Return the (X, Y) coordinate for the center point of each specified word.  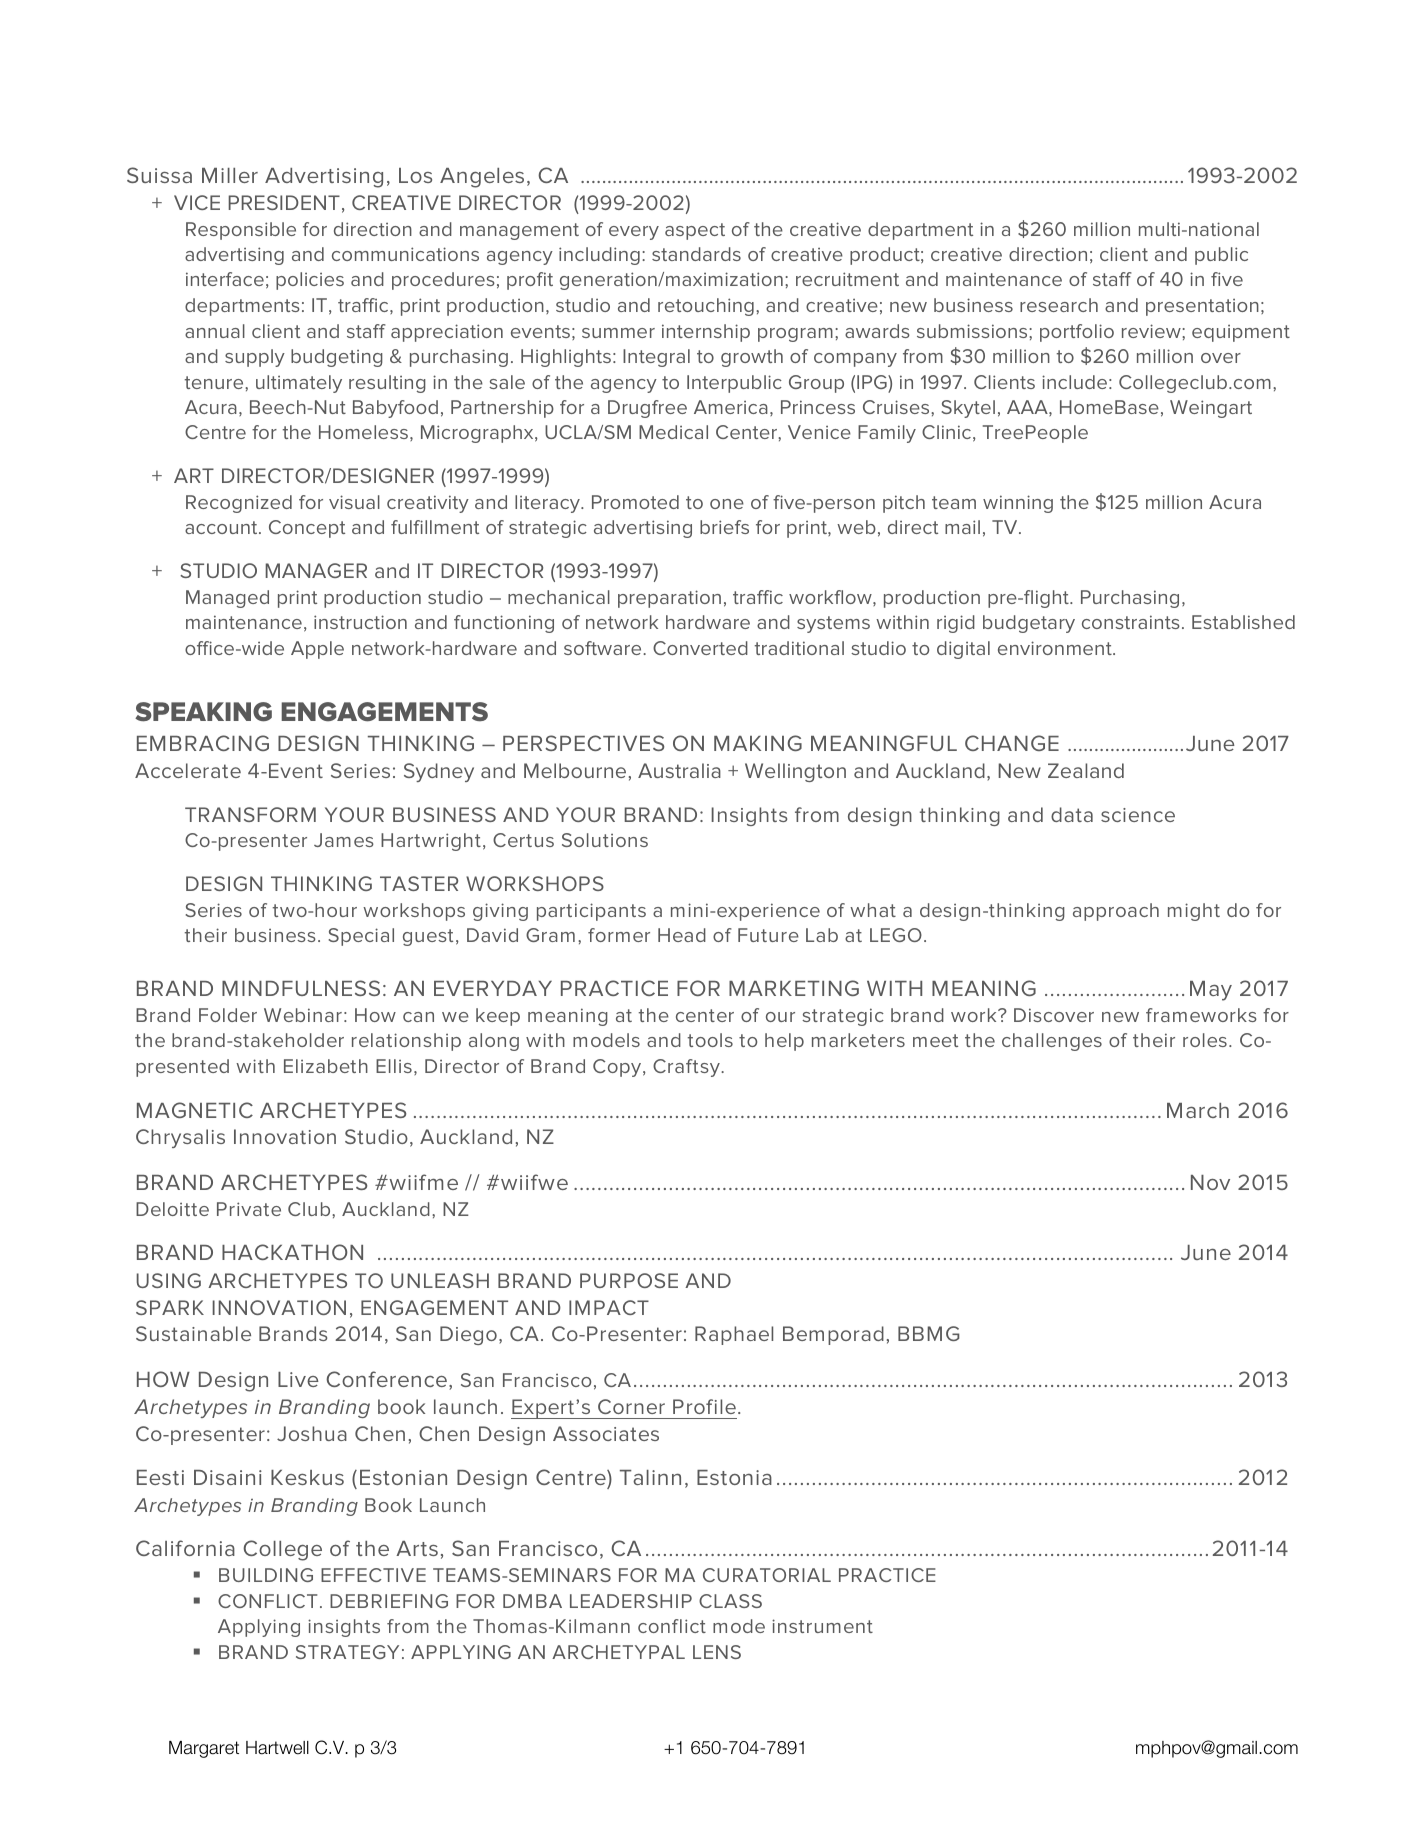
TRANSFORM (250, 814)
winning (1018, 504)
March (1198, 1110)
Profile (704, 1406)
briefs (724, 527)
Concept (307, 529)
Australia (679, 770)
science (1138, 815)
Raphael (734, 1335)
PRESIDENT (284, 202)
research (1059, 305)
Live (298, 1379)
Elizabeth (326, 1066)
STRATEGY (347, 1652)
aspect (695, 231)
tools (710, 1040)
